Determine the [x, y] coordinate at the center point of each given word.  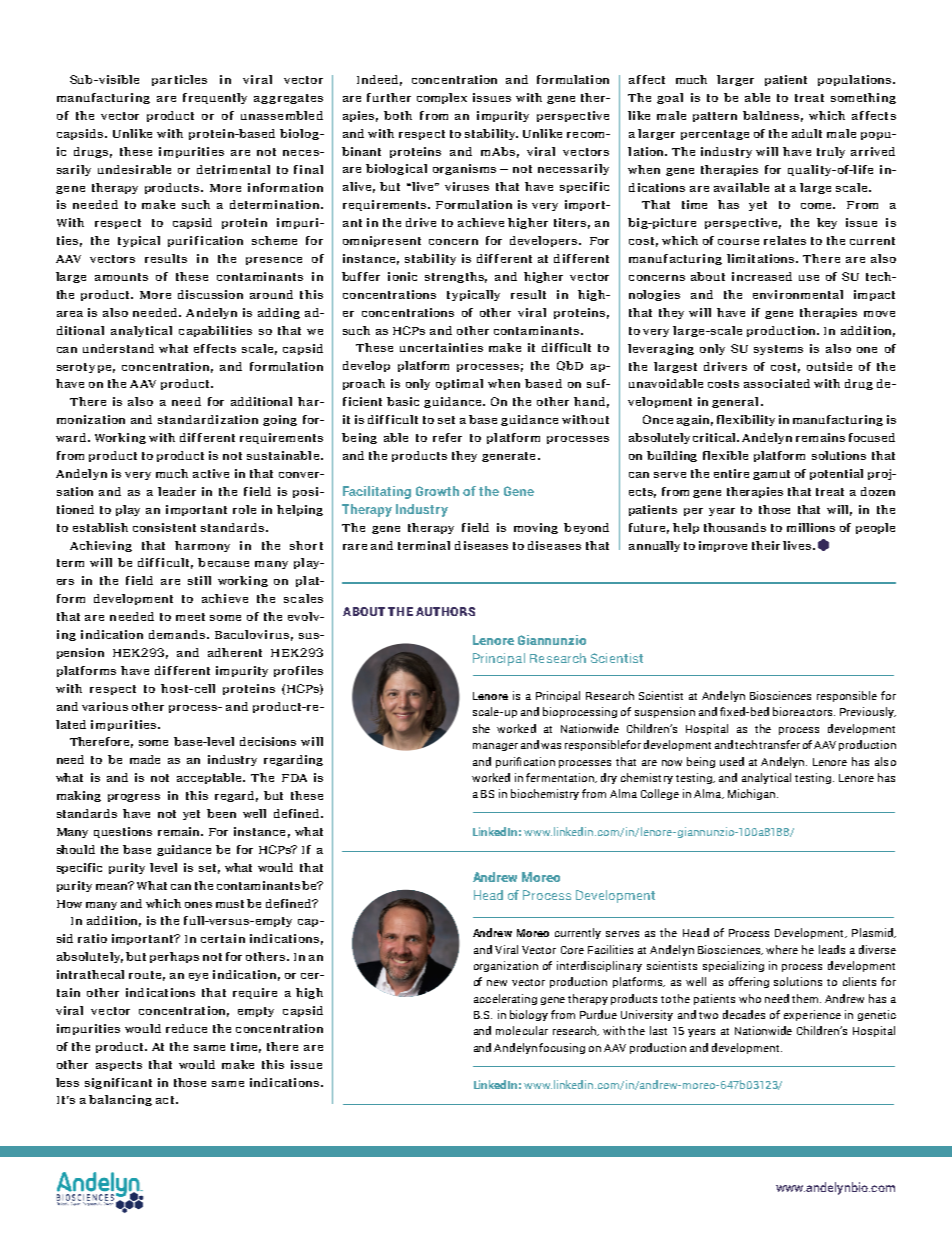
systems [778, 350]
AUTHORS [445, 611]
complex [442, 98]
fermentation [561, 778]
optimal [459, 384]
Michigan [751, 794]
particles [179, 80]
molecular [522, 1030]
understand [118, 348]
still [199, 580]
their [766, 545]
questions [123, 832]
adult [807, 133]
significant [118, 1083]
